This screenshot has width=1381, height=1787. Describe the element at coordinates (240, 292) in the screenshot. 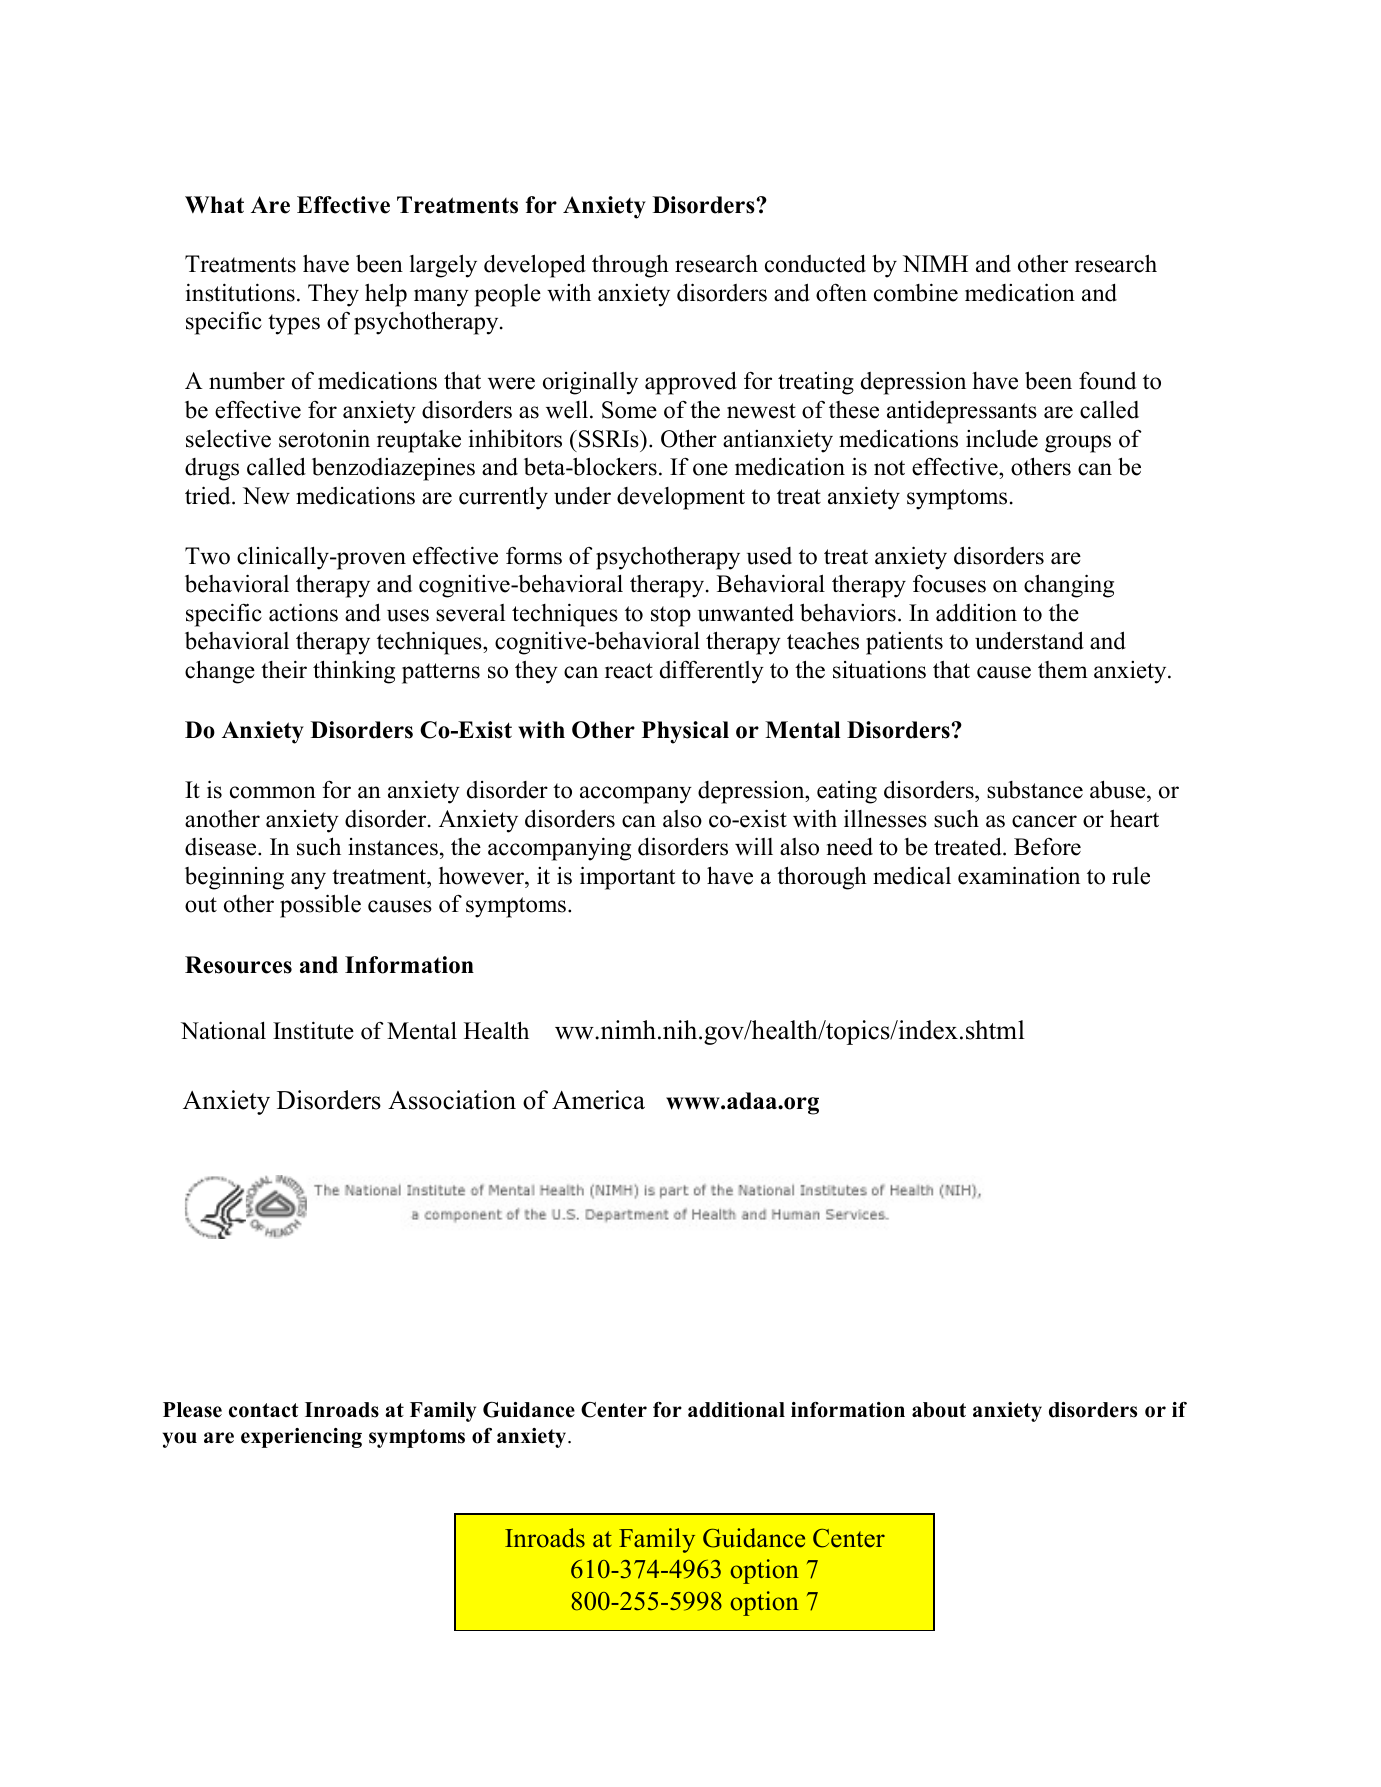

I see `institutions` at that location.
